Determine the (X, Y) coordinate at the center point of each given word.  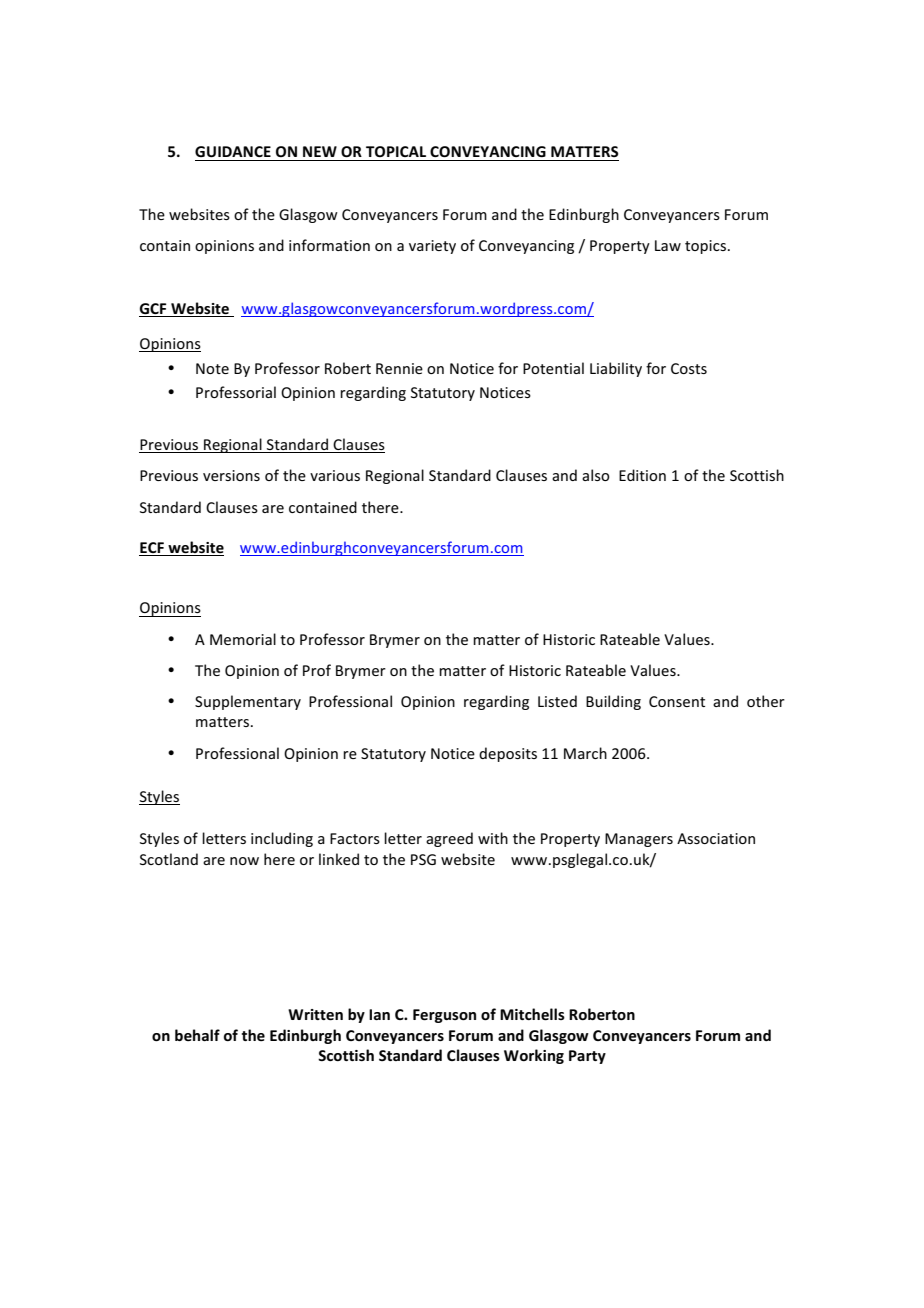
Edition (642, 475)
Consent (677, 701)
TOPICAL (396, 151)
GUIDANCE (233, 151)
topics (705, 247)
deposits (508, 754)
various (335, 475)
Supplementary (248, 702)
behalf (197, 1035)
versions (231, 475)
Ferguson (444, 1016)
